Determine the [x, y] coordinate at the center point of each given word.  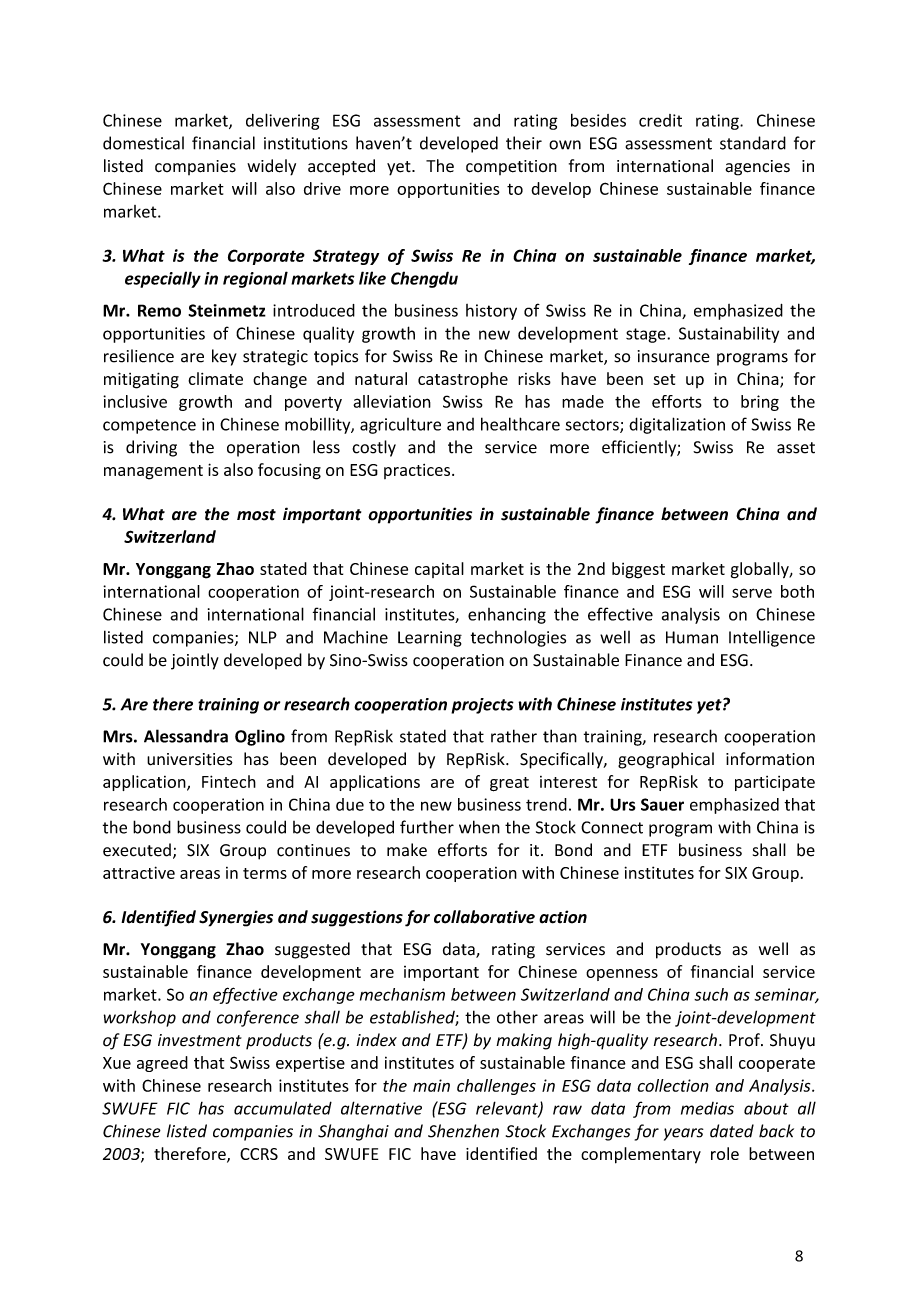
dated [732, 1131]
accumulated [283, 1108]
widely [271, 167]
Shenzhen [463, 1131]
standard [753, 143]
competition [511, 167]
